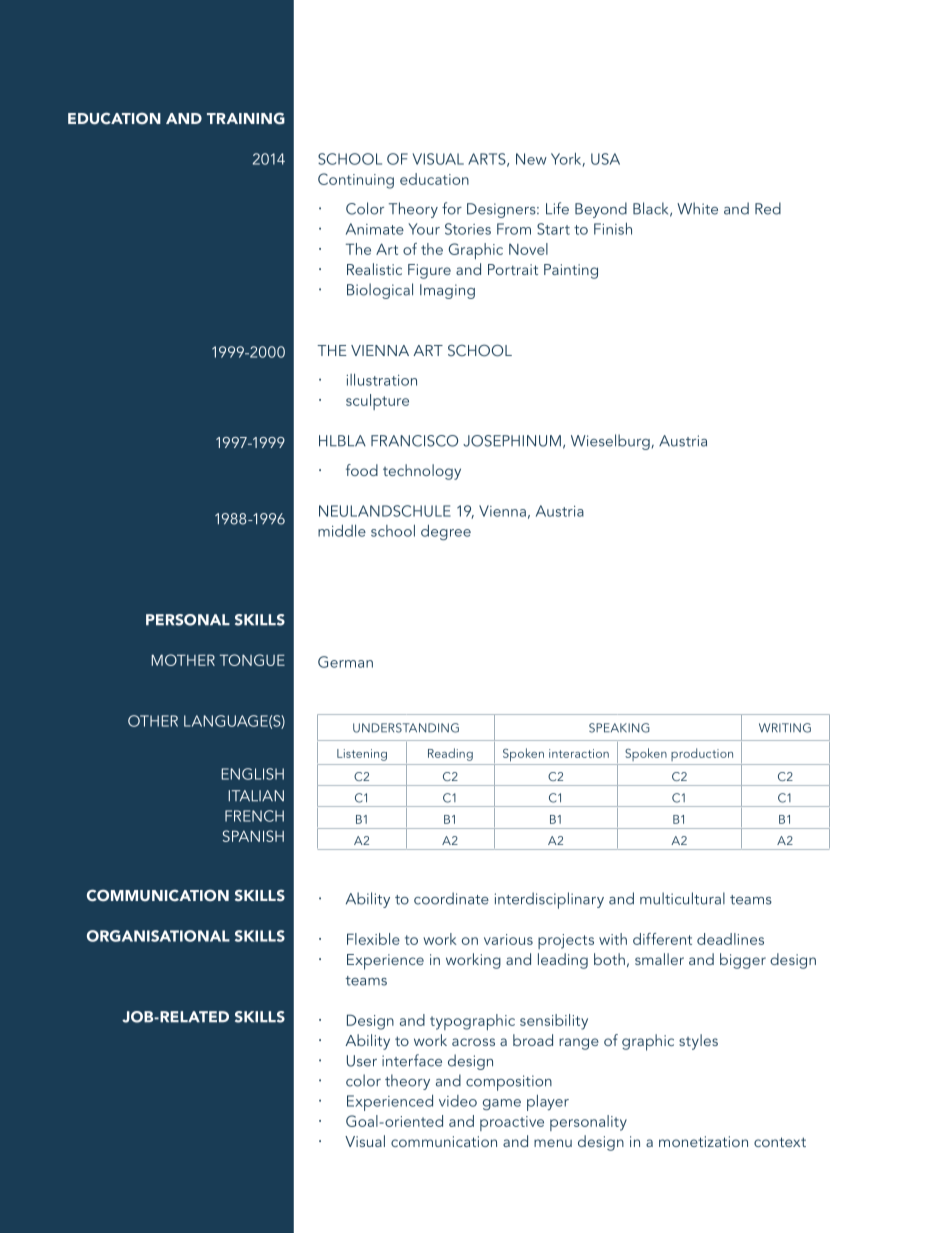  I want to click on coordinate, so click(451, 898).
